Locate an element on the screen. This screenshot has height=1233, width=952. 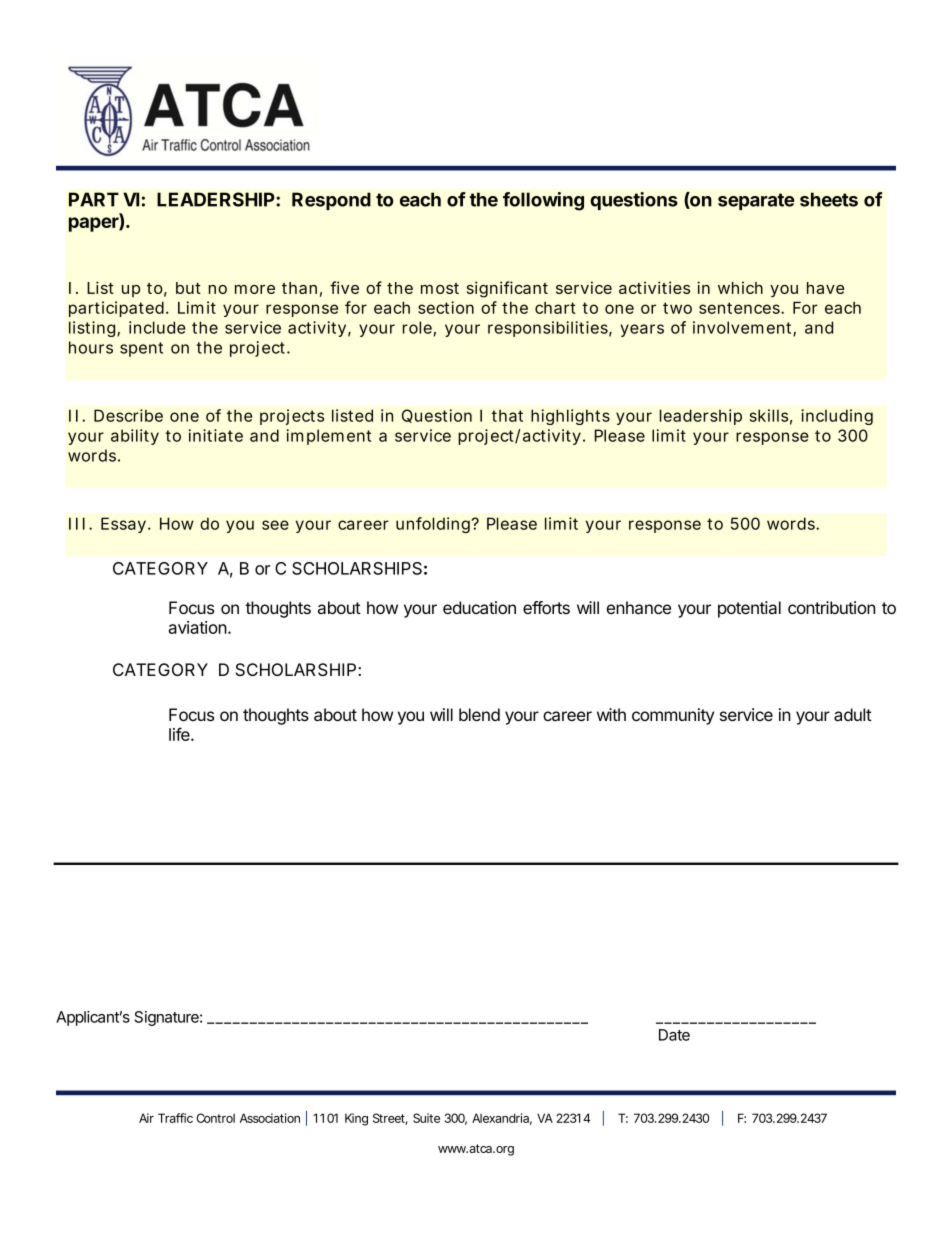
blend is located at coordinates (479, 714).
